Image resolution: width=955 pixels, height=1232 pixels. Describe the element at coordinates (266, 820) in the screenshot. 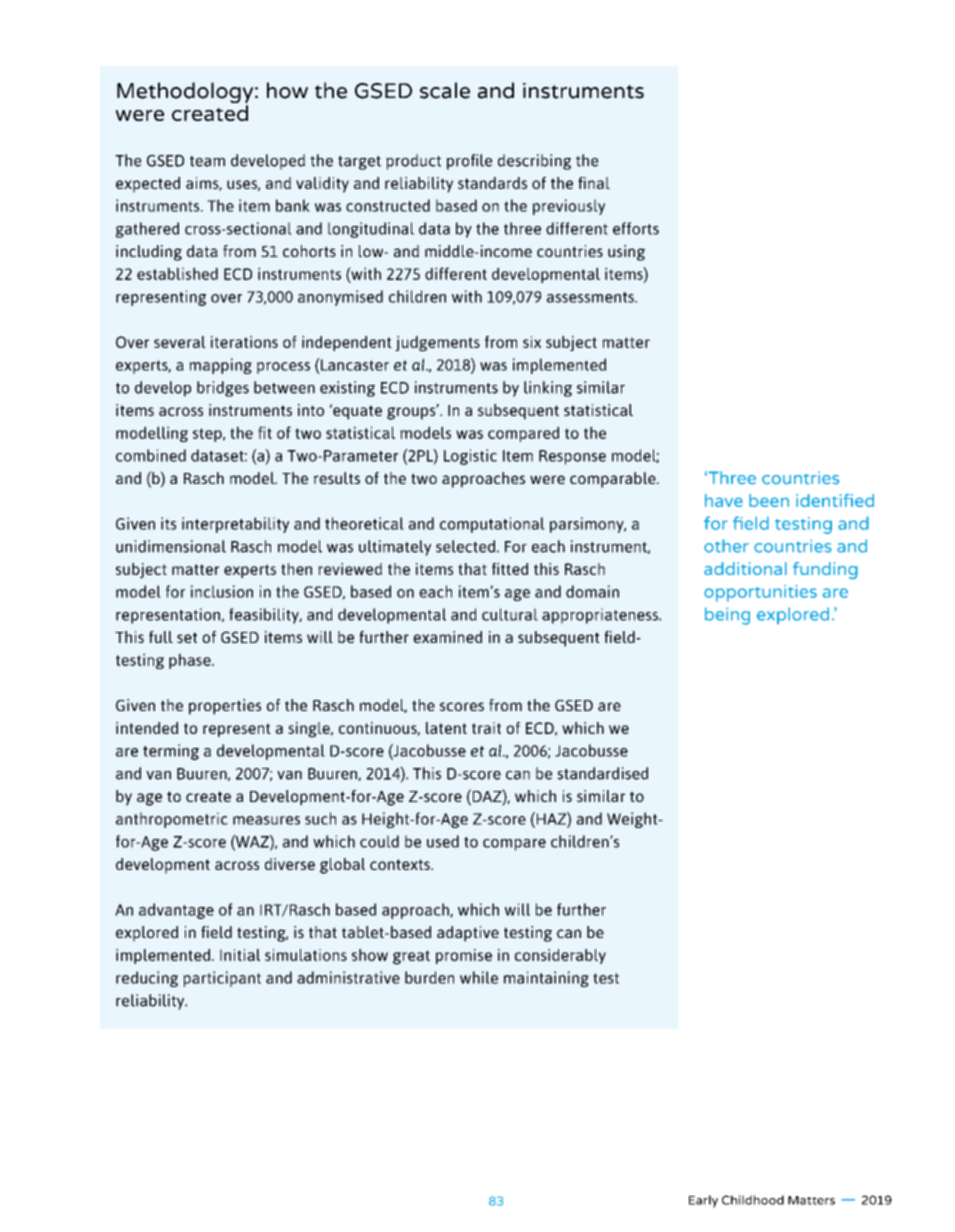

I see `measures` at that location.
